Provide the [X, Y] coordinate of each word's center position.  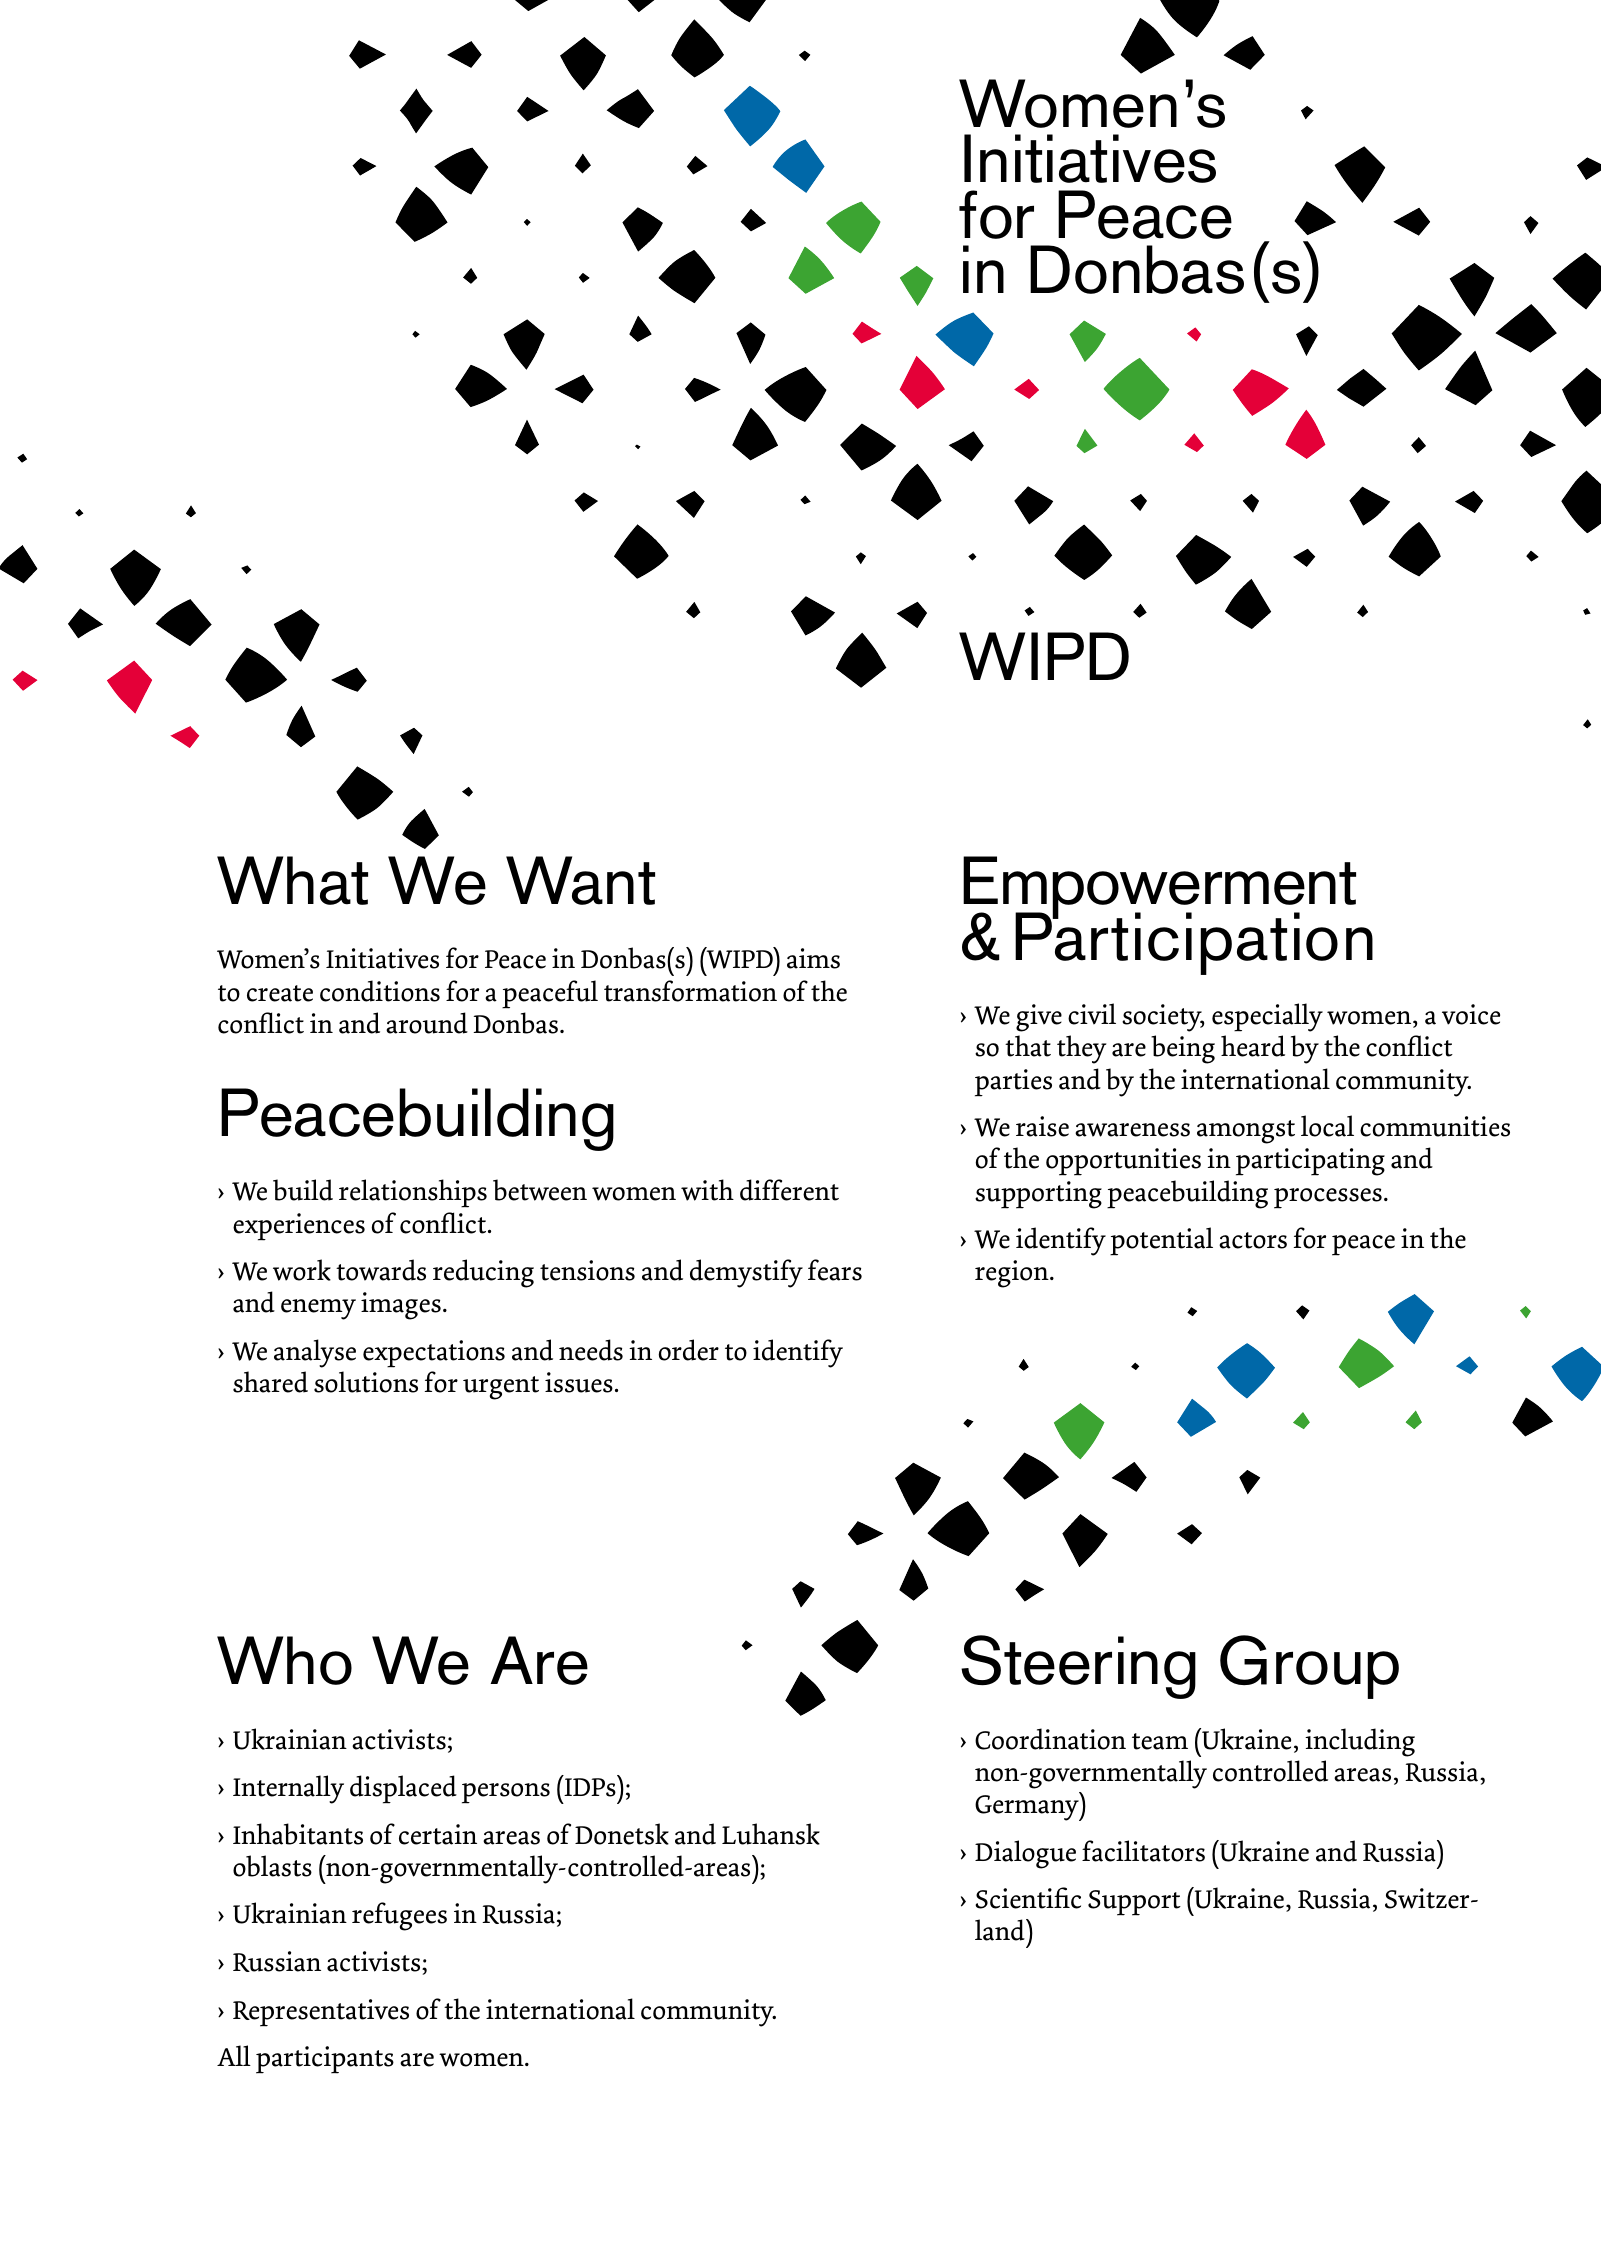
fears [835, 1270]
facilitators [1143, 1851]
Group [1309, 1667]
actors [1253, 1240]
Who [284, 1660]
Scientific [1028, 1898]
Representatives [321, 2013]
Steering [1078, 1667]
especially [1267, 1017]
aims [813, 958]
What [292, 880]
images [401, 1306]
